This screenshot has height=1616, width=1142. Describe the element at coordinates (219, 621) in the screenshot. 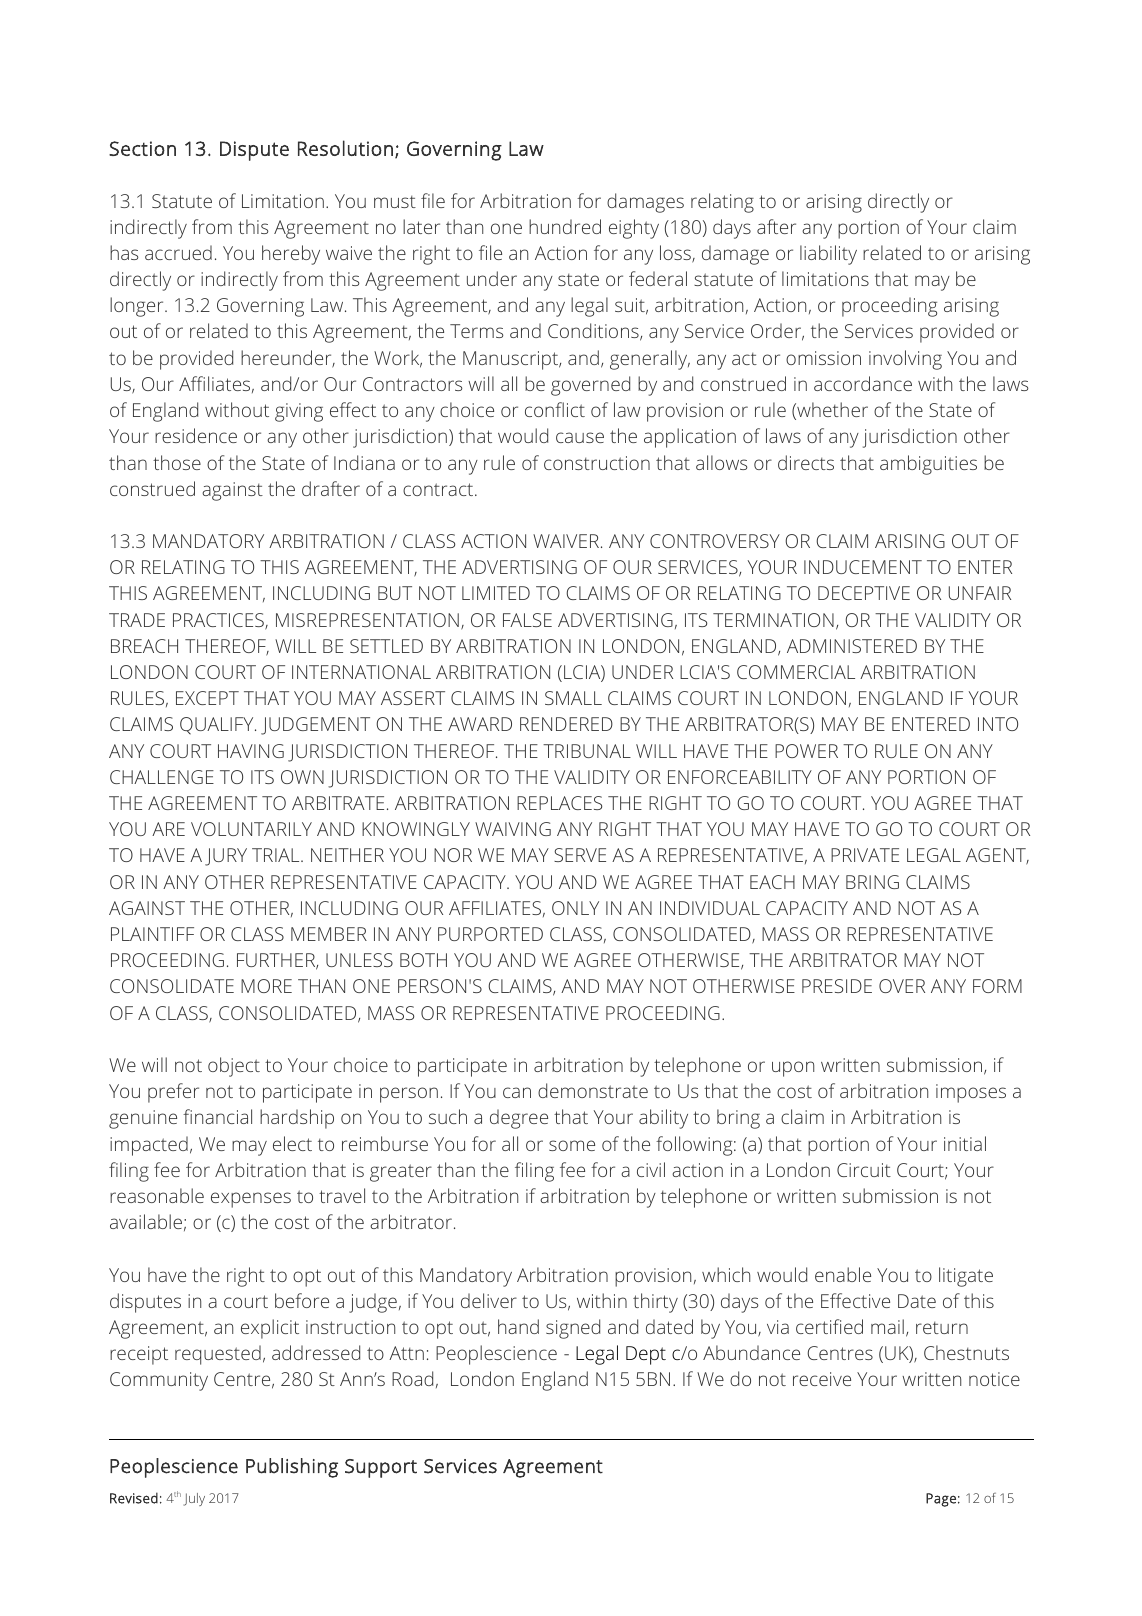

I see `PRACTICES` at that location.
